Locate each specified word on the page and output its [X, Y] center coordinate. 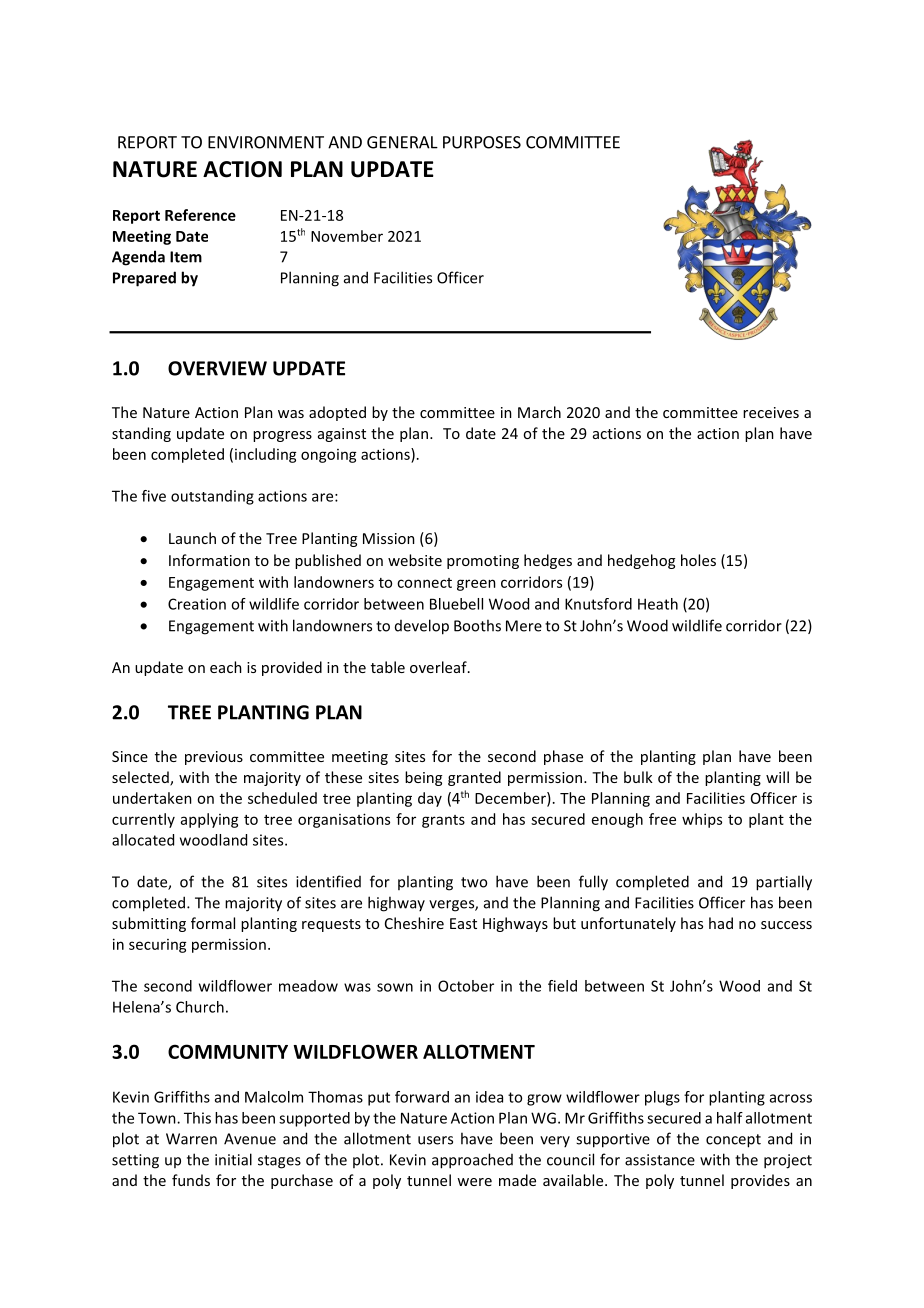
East [463, 923]
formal [213, 923]
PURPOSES [482, 142]
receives [771, 412]
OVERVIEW [217, 368]
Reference [200, 215]
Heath [658, 604]
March [539, 412]
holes [698, 560]
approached [472, 1161]
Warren [191, 1139]
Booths [477, 625]
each [226, 667]
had [721, 923]
